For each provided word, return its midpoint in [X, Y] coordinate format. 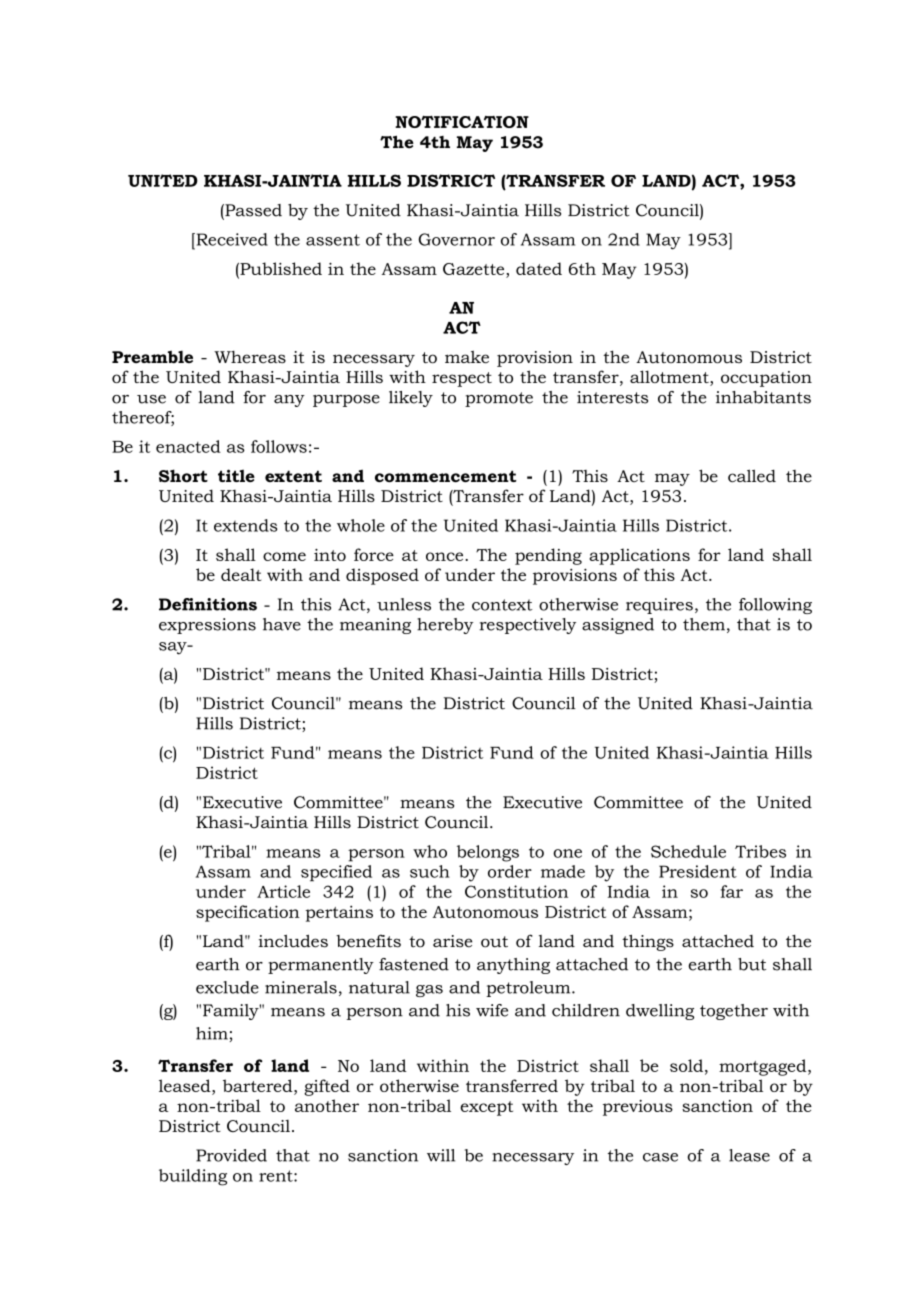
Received [231, 239]
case [660, 1157]
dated [539, 268]
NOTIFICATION [462, 122]
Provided [231, 1155]
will [441, 1155]
